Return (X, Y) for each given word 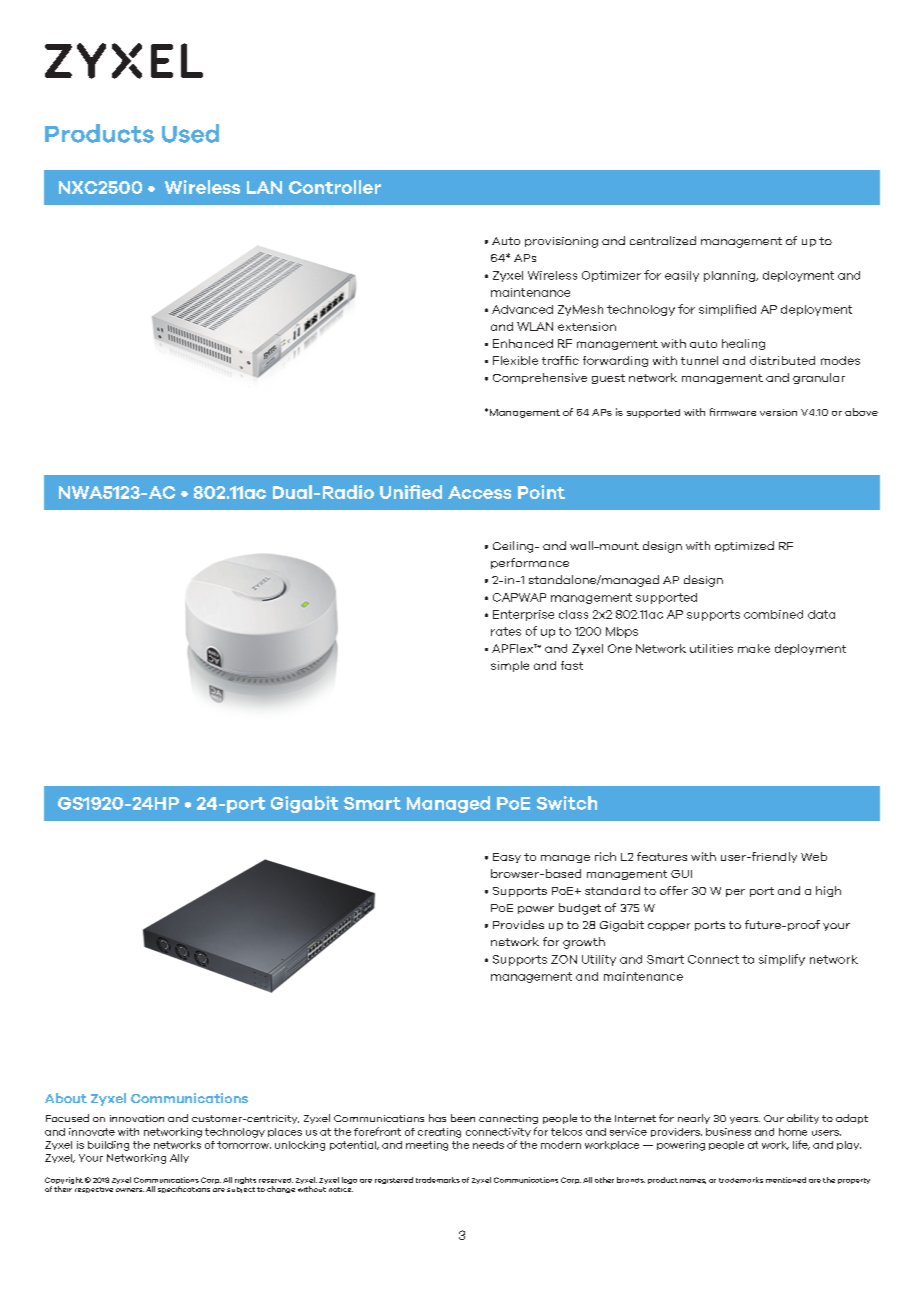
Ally (179, 1158)
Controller (335, 187)
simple (510, 666)
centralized (663, 240)
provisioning (561, 242)
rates (506, 631)
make (754, 648)
